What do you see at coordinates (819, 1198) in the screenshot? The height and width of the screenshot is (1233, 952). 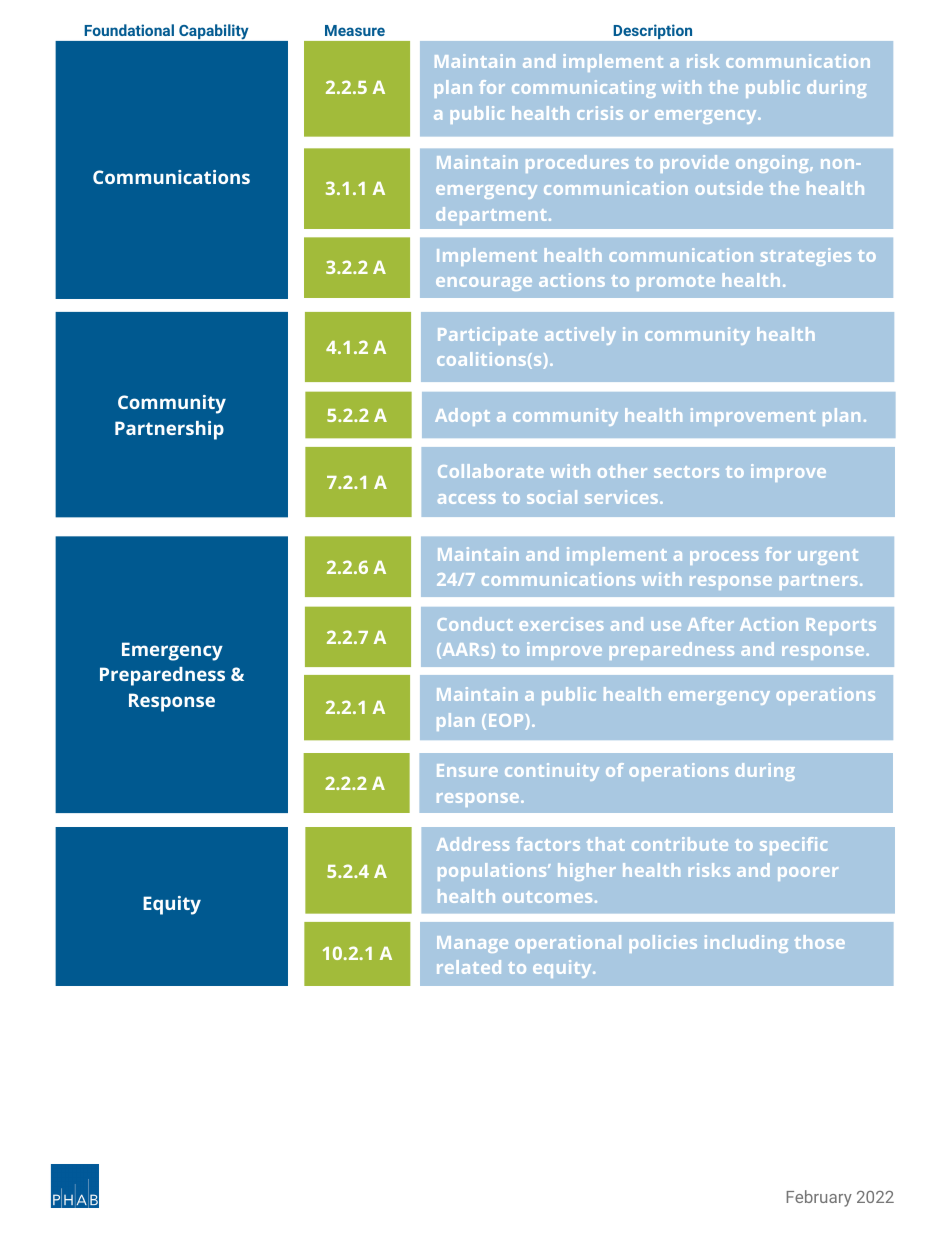 I see `February` at bounding box center [819, 1198].
